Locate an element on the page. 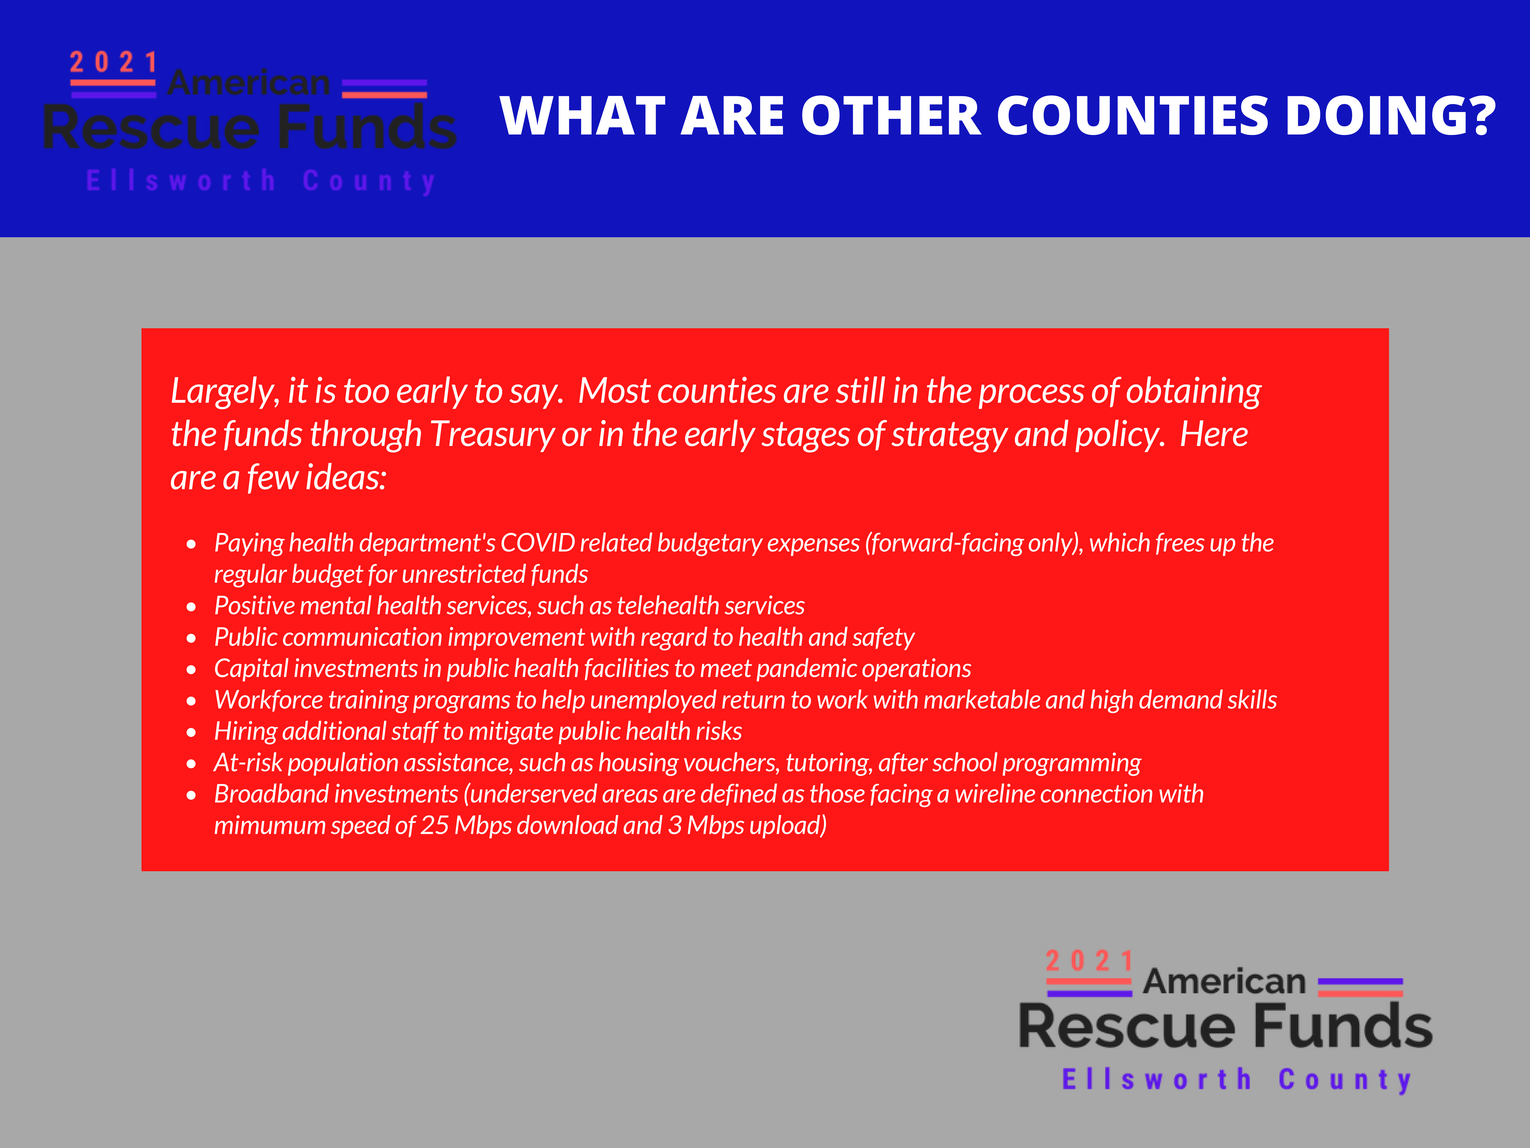  stages is located at coordinates (806, 437).
